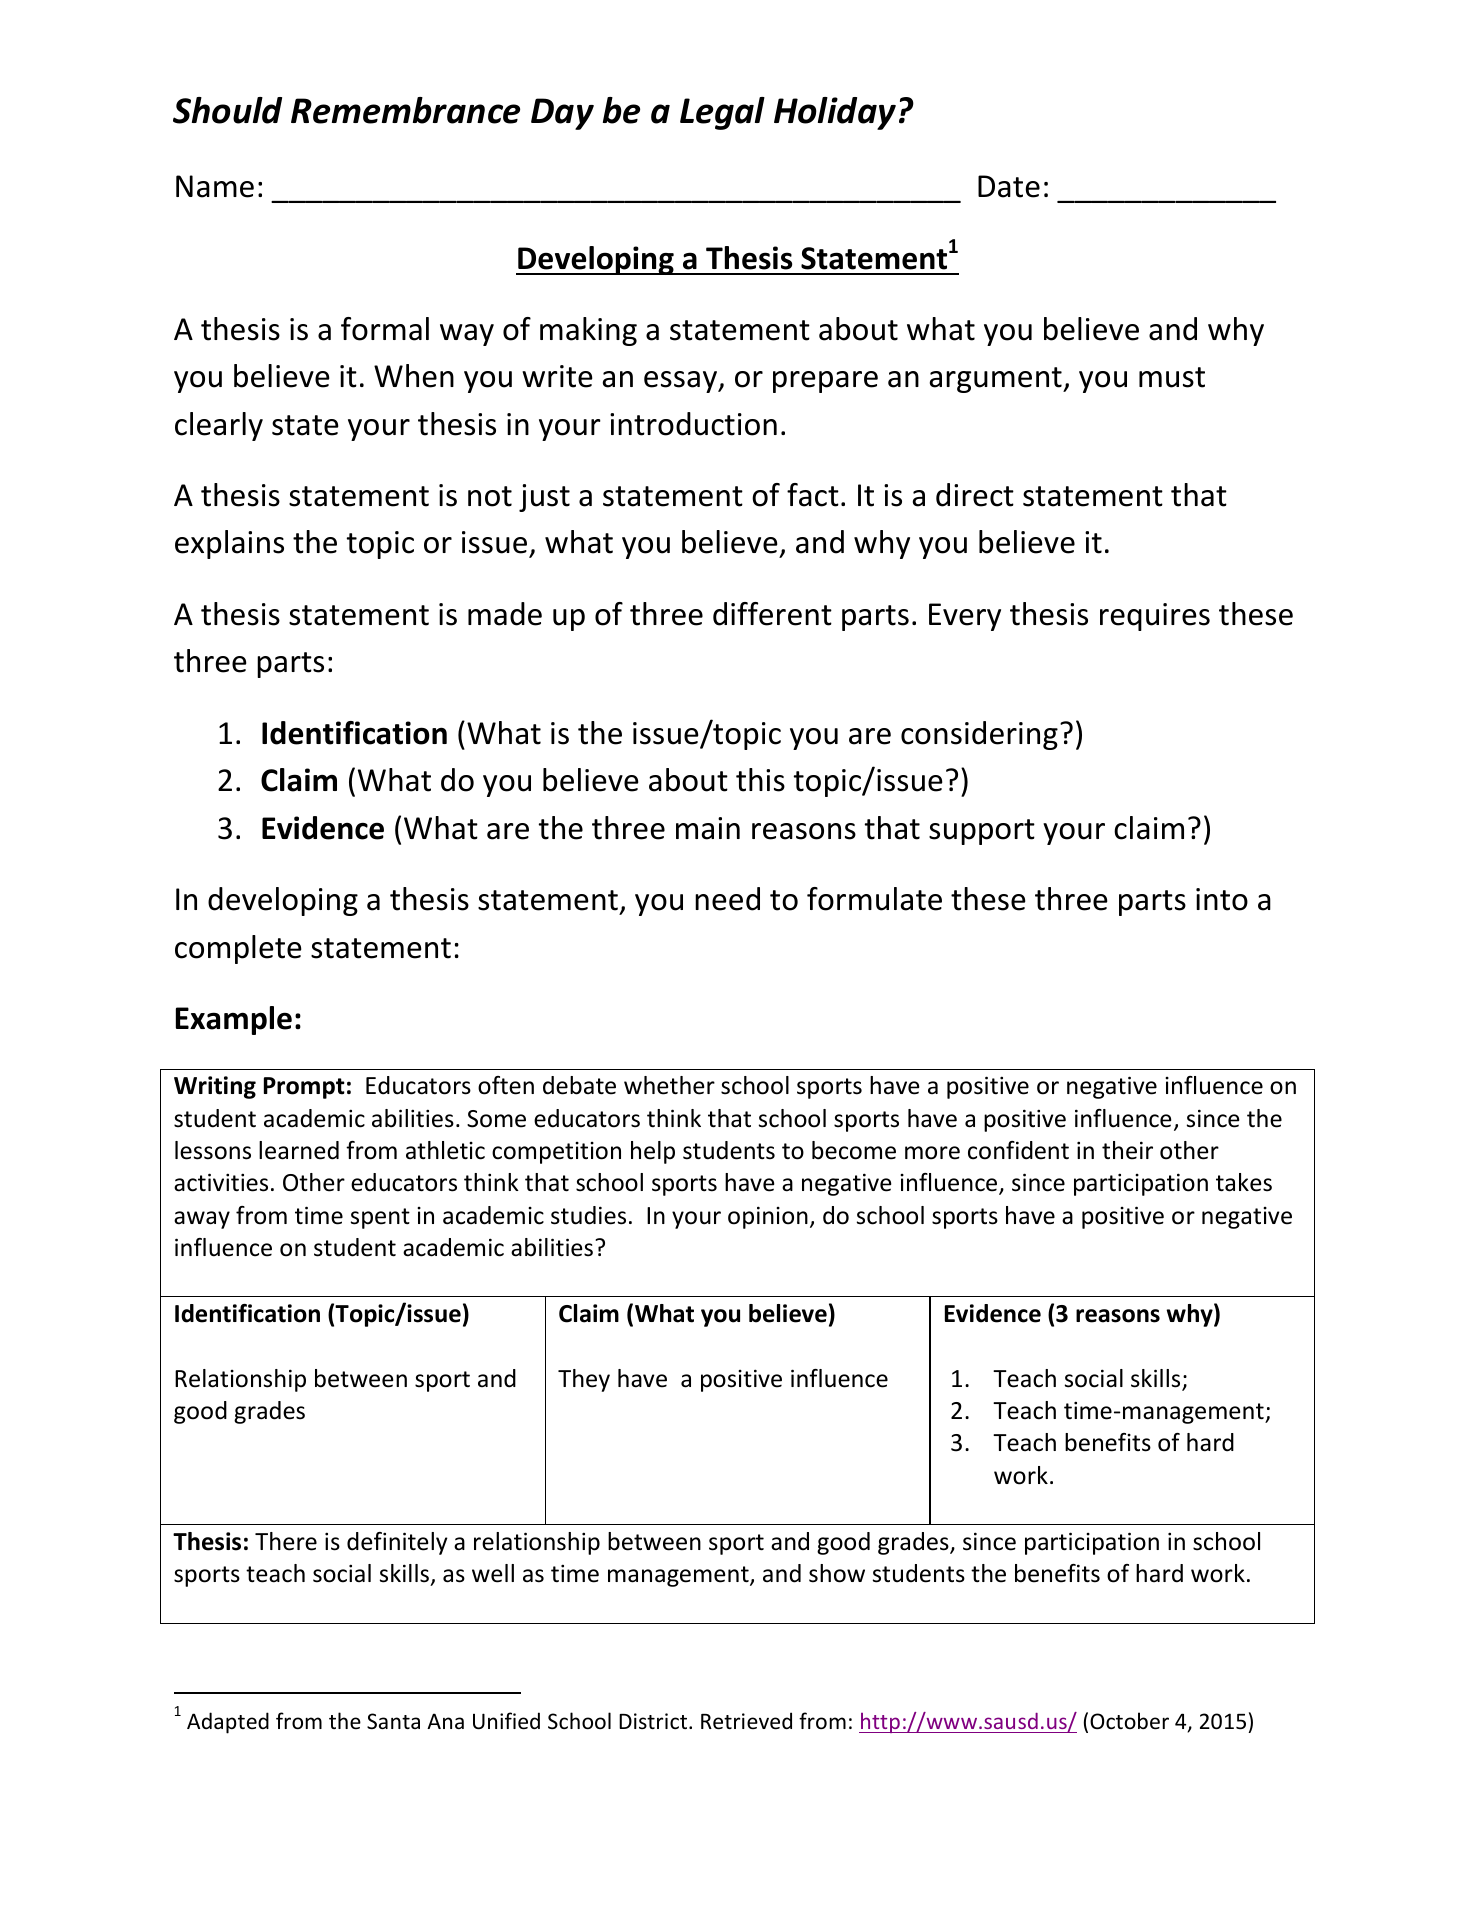 The image size is (1475, 1909). Describe the element at coordinates (722, 113) in the document. I see `Legal` at that location.
